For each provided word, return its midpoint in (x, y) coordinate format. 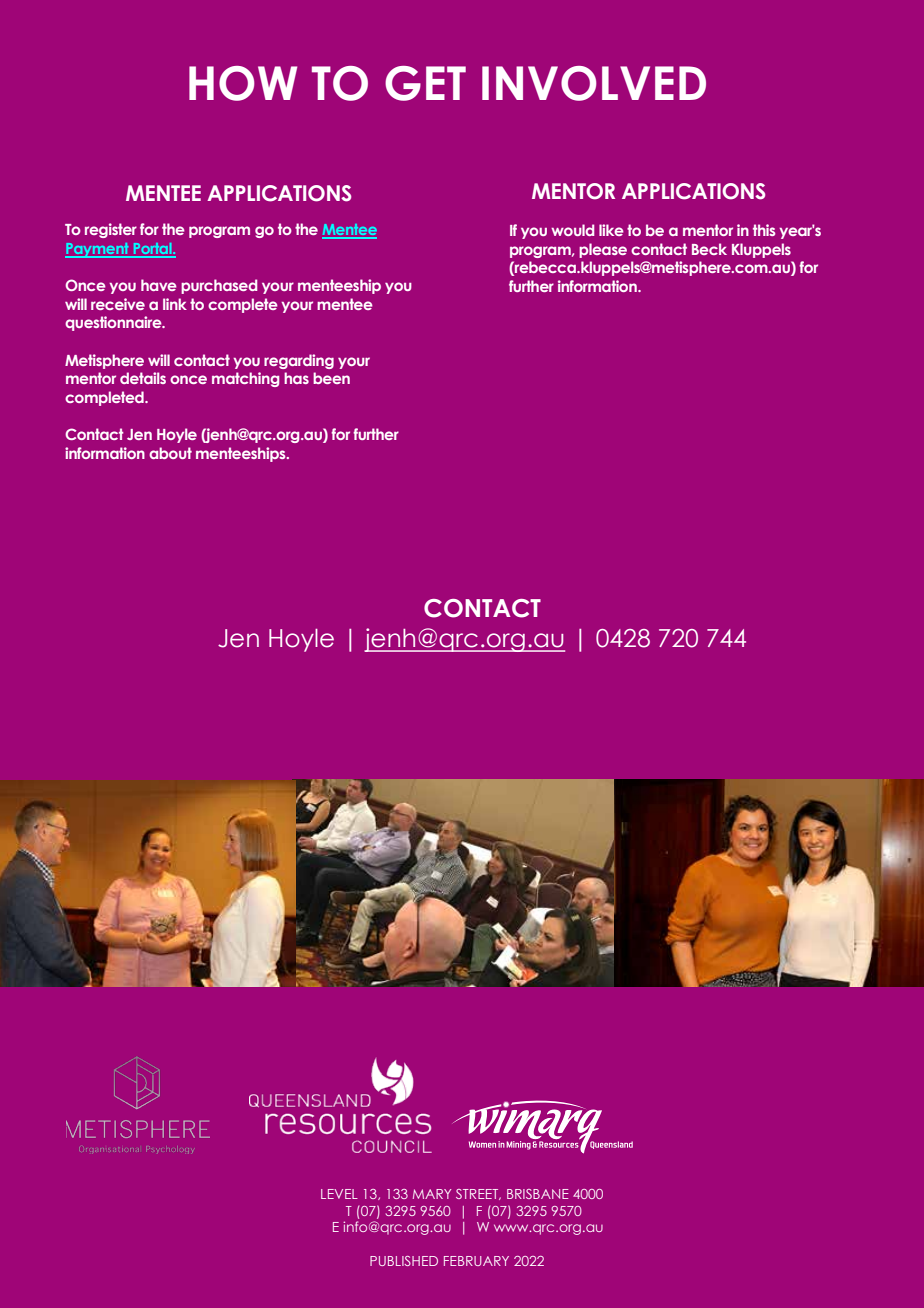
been (331, 378)
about (170, 453)
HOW (243, 83)
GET (425, 83)
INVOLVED (594, 83)
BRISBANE (538, 1194)
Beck (709, 249)
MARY (432, 1194)
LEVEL (339, 1194)
